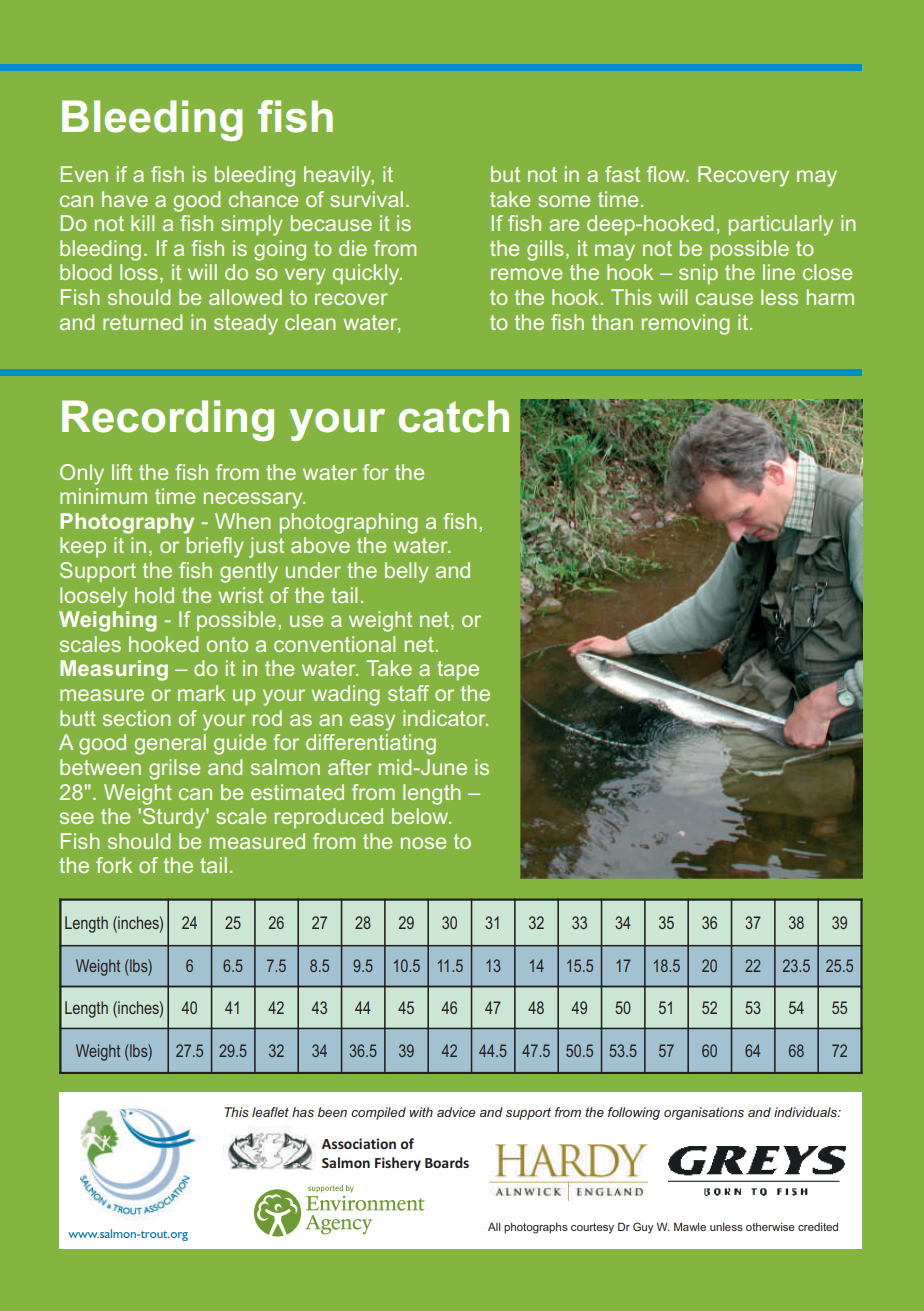 Image resolution: width=924 pixels, height=1311 pixels. I want to click on indicator, so click(445, 718).
